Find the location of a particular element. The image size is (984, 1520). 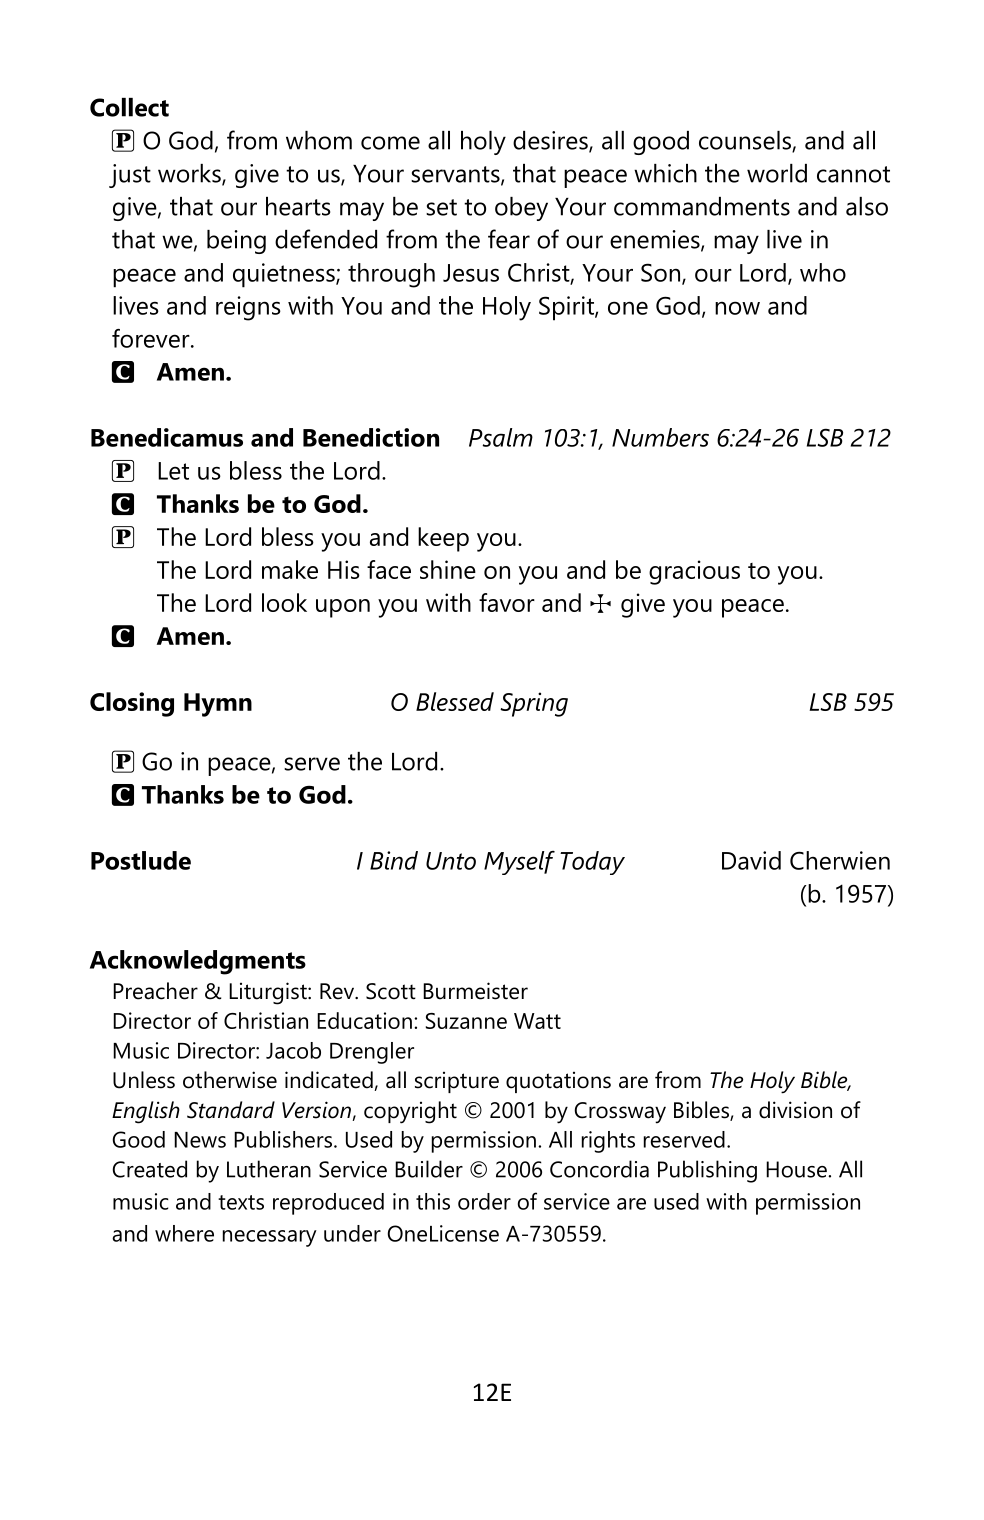

counsels is located at coordinates (746, 141).
